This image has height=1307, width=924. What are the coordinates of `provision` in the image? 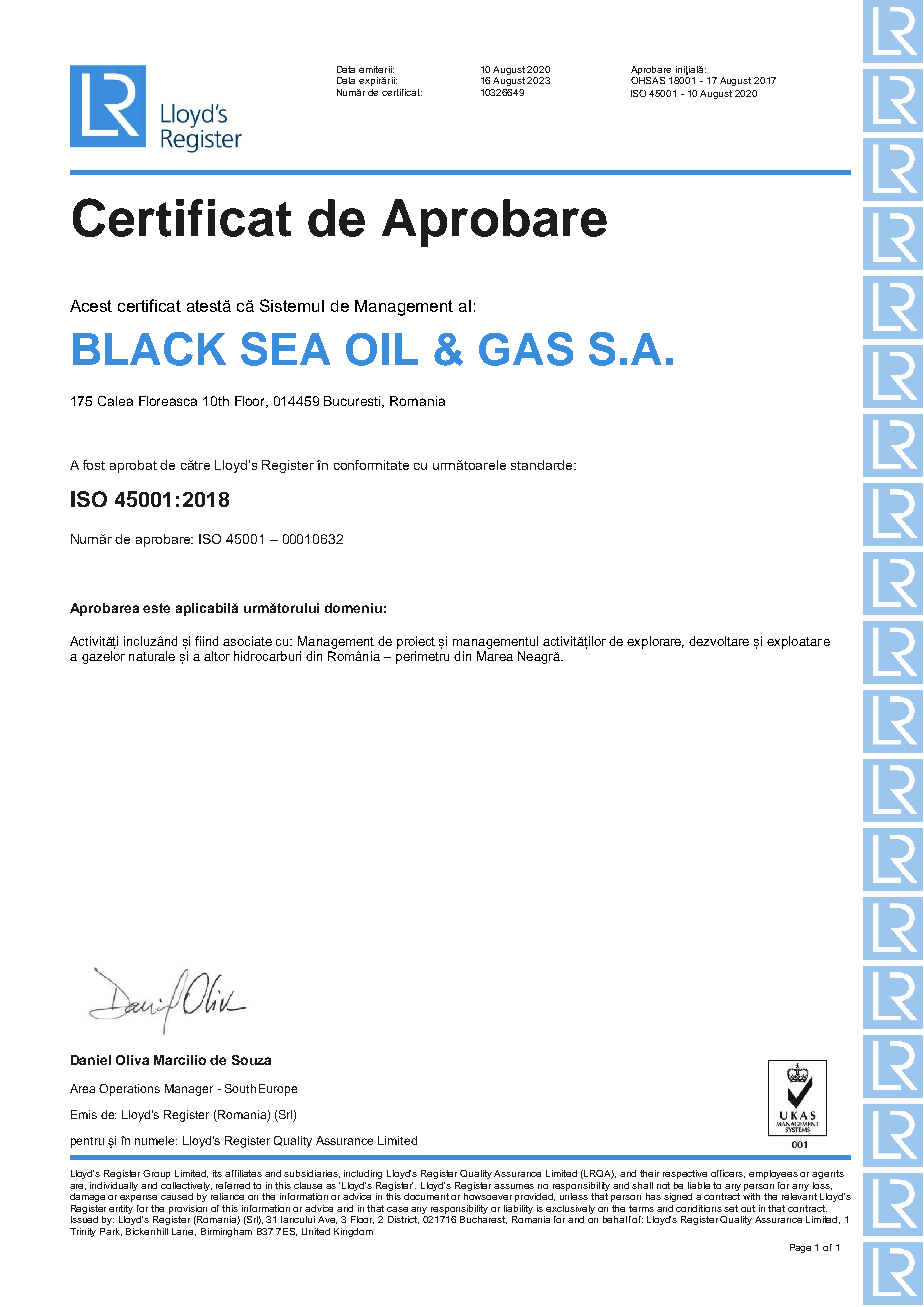 It's located at (188, 1209).
